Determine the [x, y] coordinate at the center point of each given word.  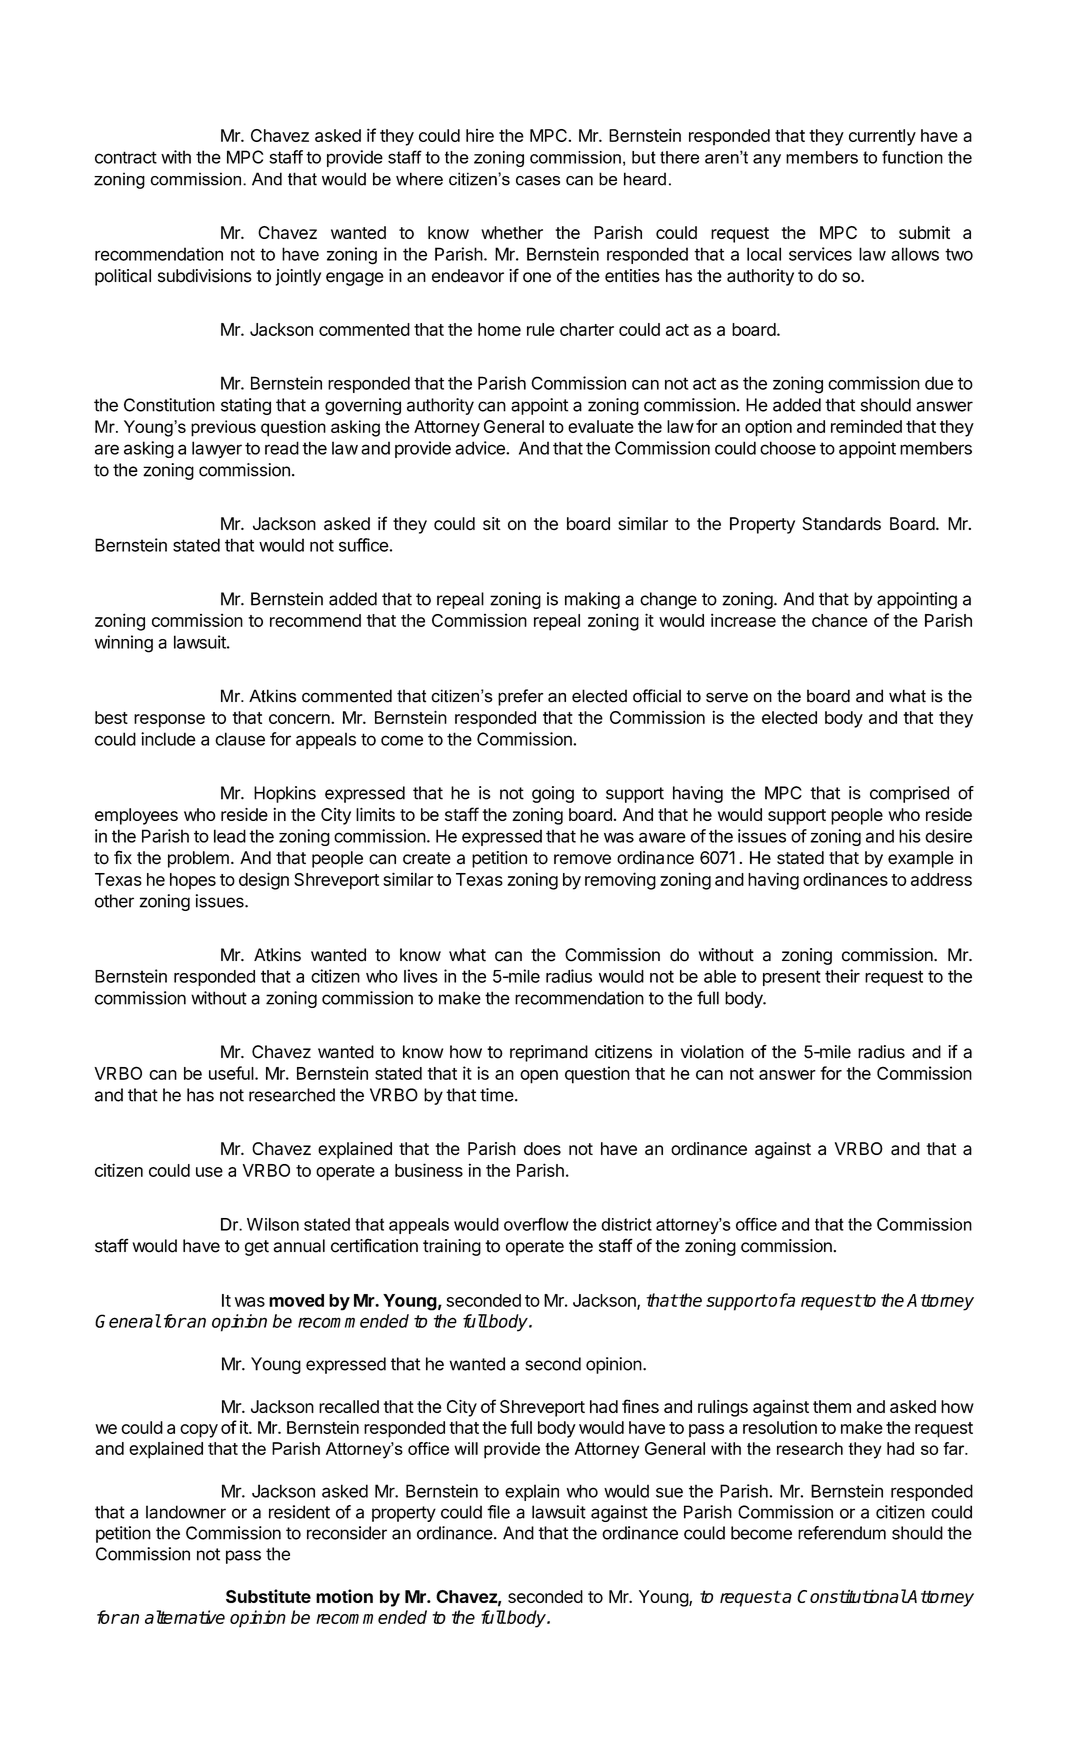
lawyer [217, 449]
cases [538, 181]
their [842, 976]
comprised [909, 794]
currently [882, 137]
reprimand [549, 1053]
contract [126, 157]
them [832, 1406]
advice [481, 448]
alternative [185, 1617]
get [257, 1248]
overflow [536, 1224]
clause [240, 739]
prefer [521, 697]
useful [231, 1073]
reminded [866, 426]
